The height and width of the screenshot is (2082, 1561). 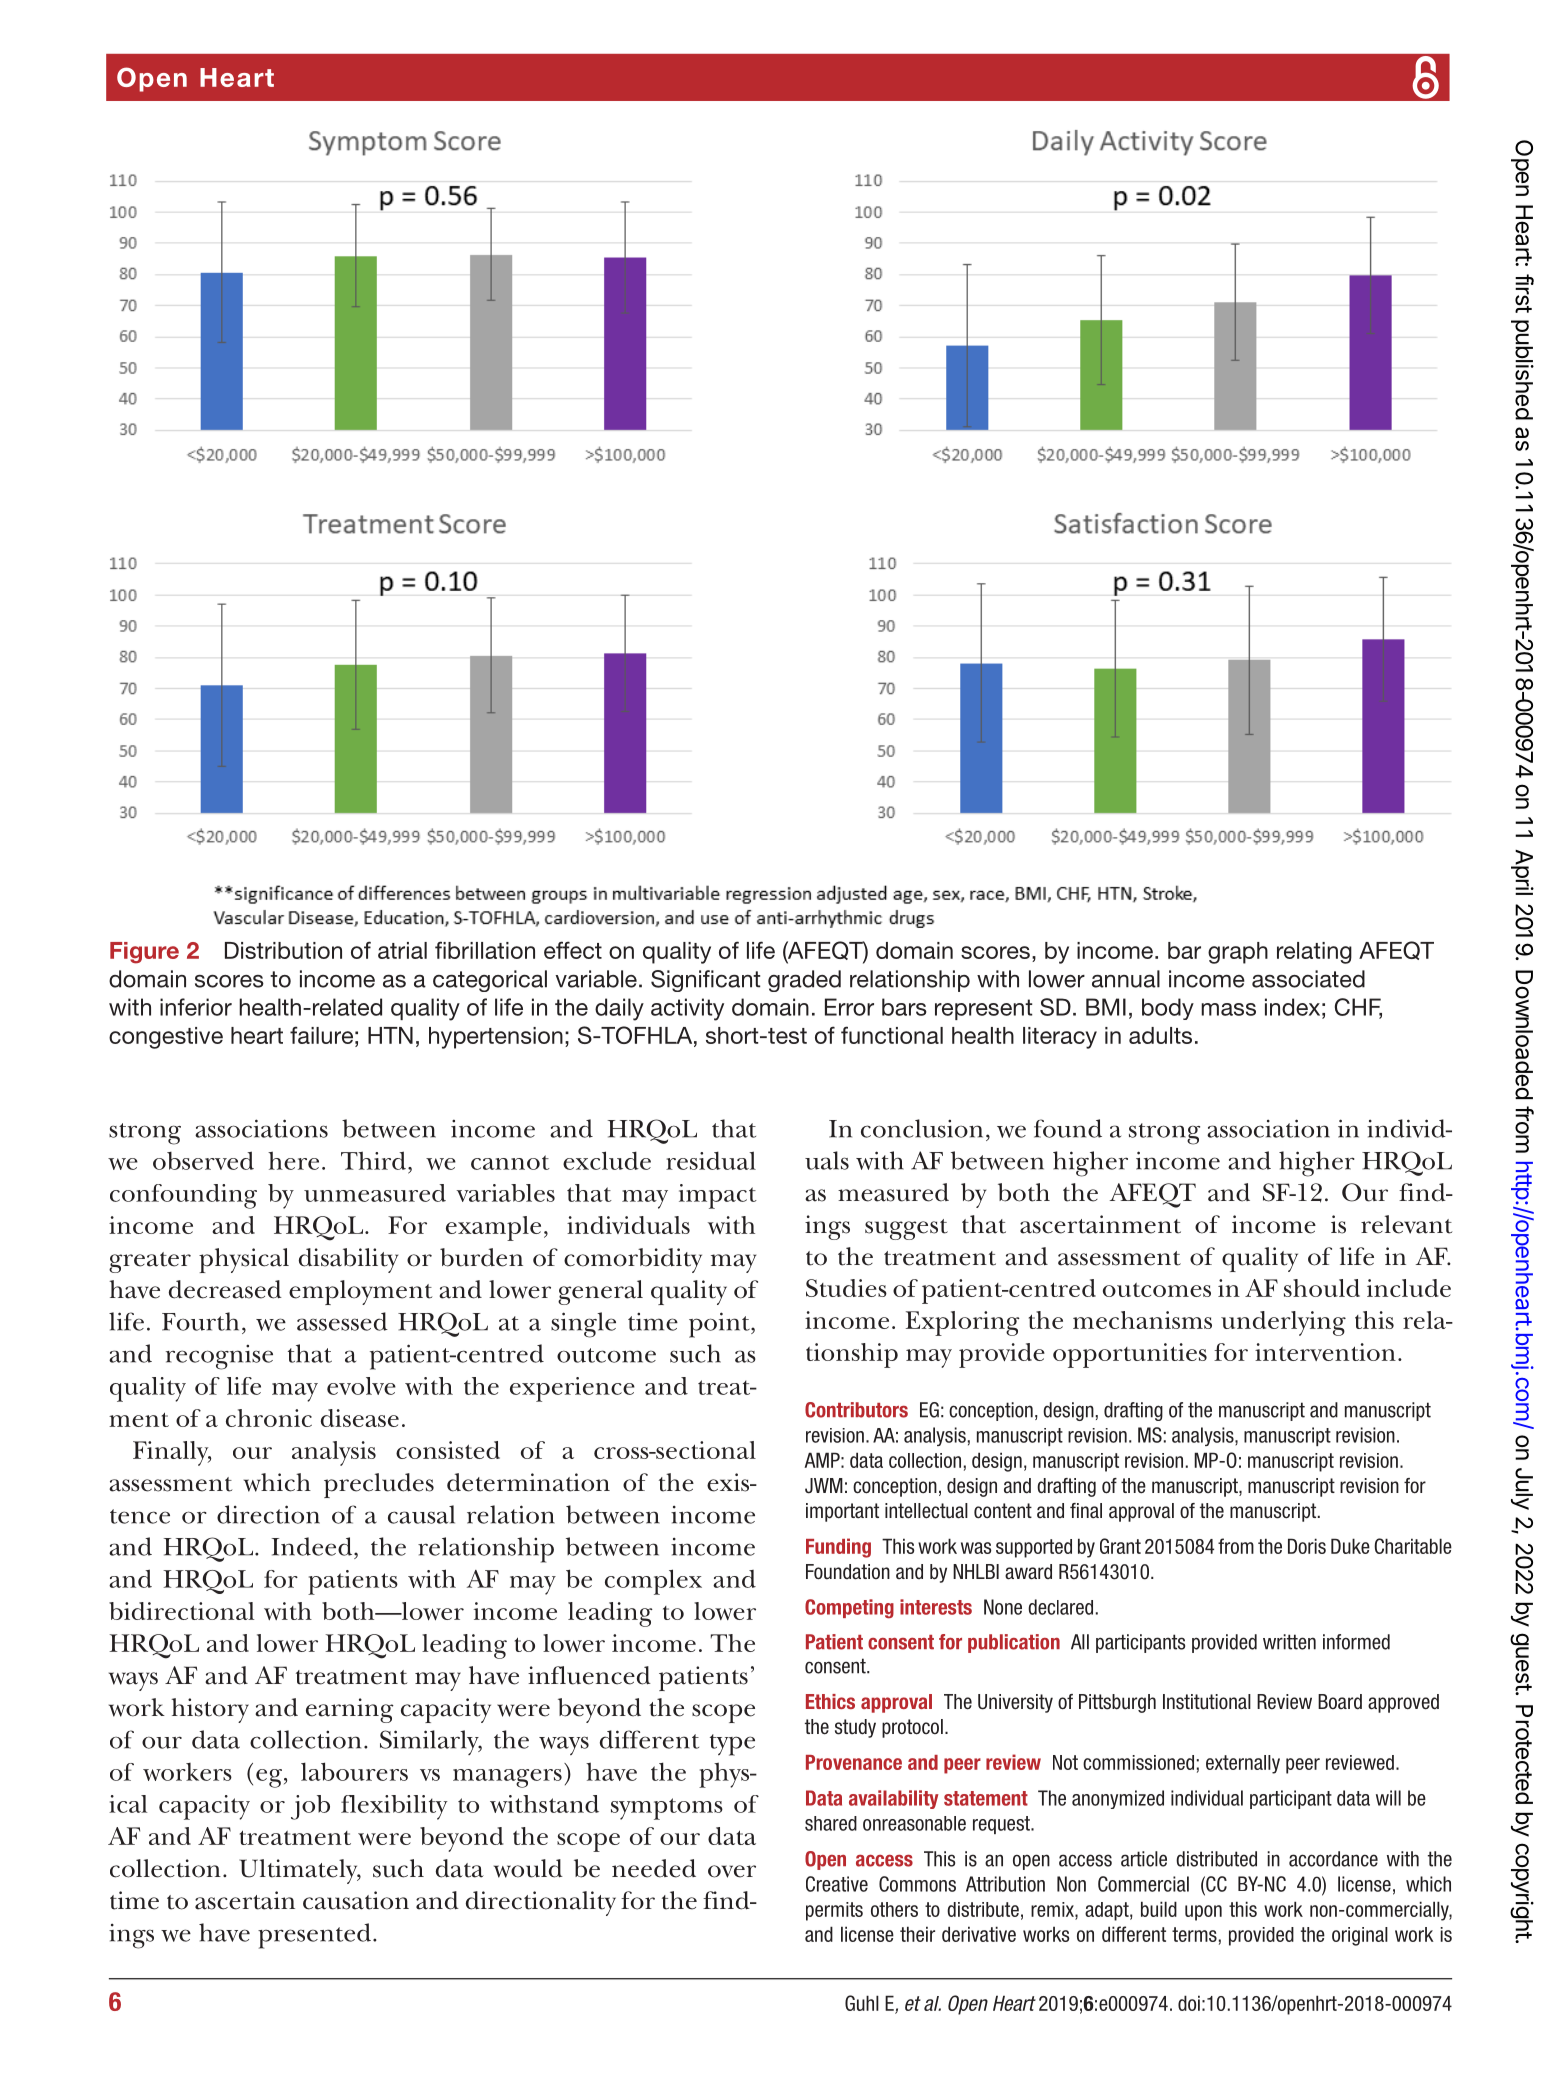 What do you see at coordinates (1325, 1352) in the screenshot?
I see `intervention` at bounding box center [1325, 1352].
